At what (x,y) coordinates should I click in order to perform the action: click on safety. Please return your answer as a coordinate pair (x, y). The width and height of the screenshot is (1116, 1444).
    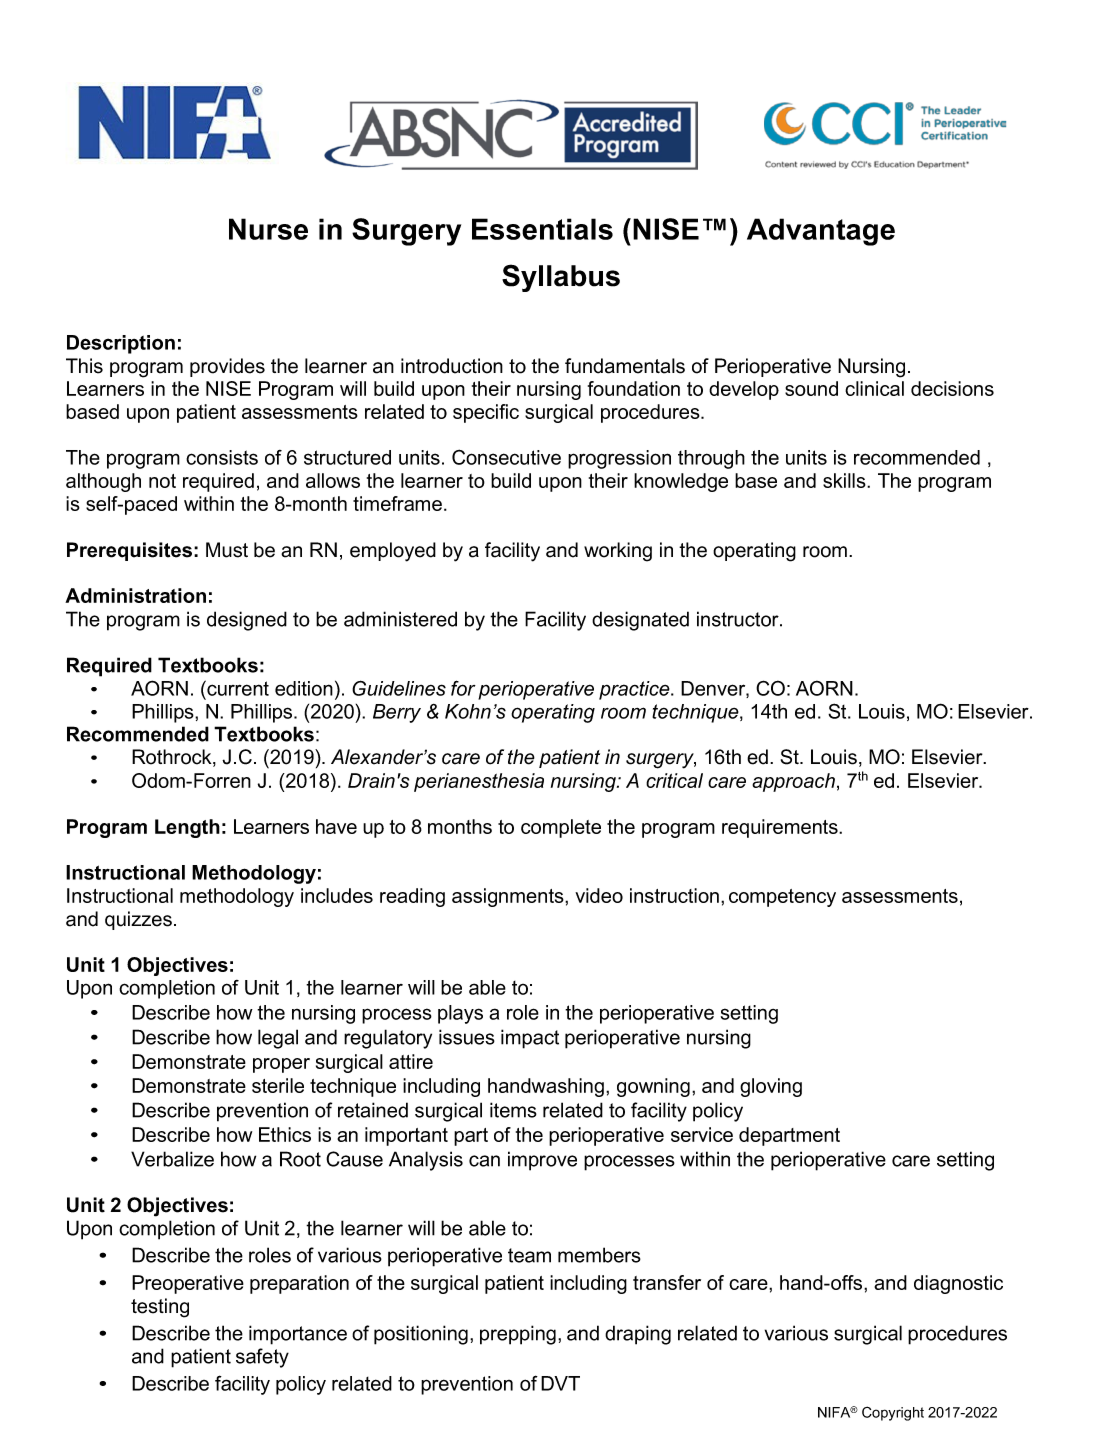
    Looking at the image, I should click on (262, 1358).
